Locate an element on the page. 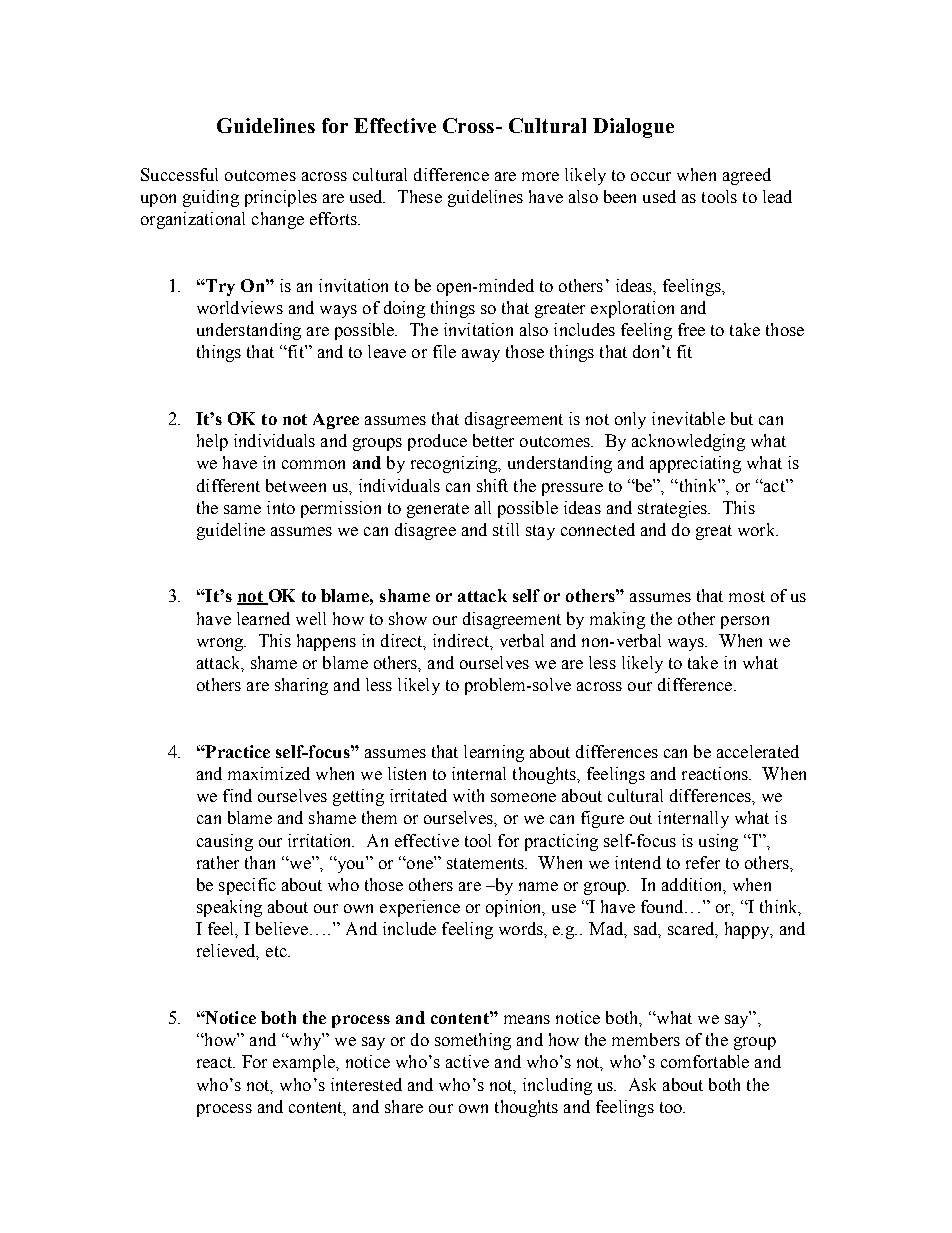 The image size is (952, 1233). occur is located at coordinates (651, 176).
